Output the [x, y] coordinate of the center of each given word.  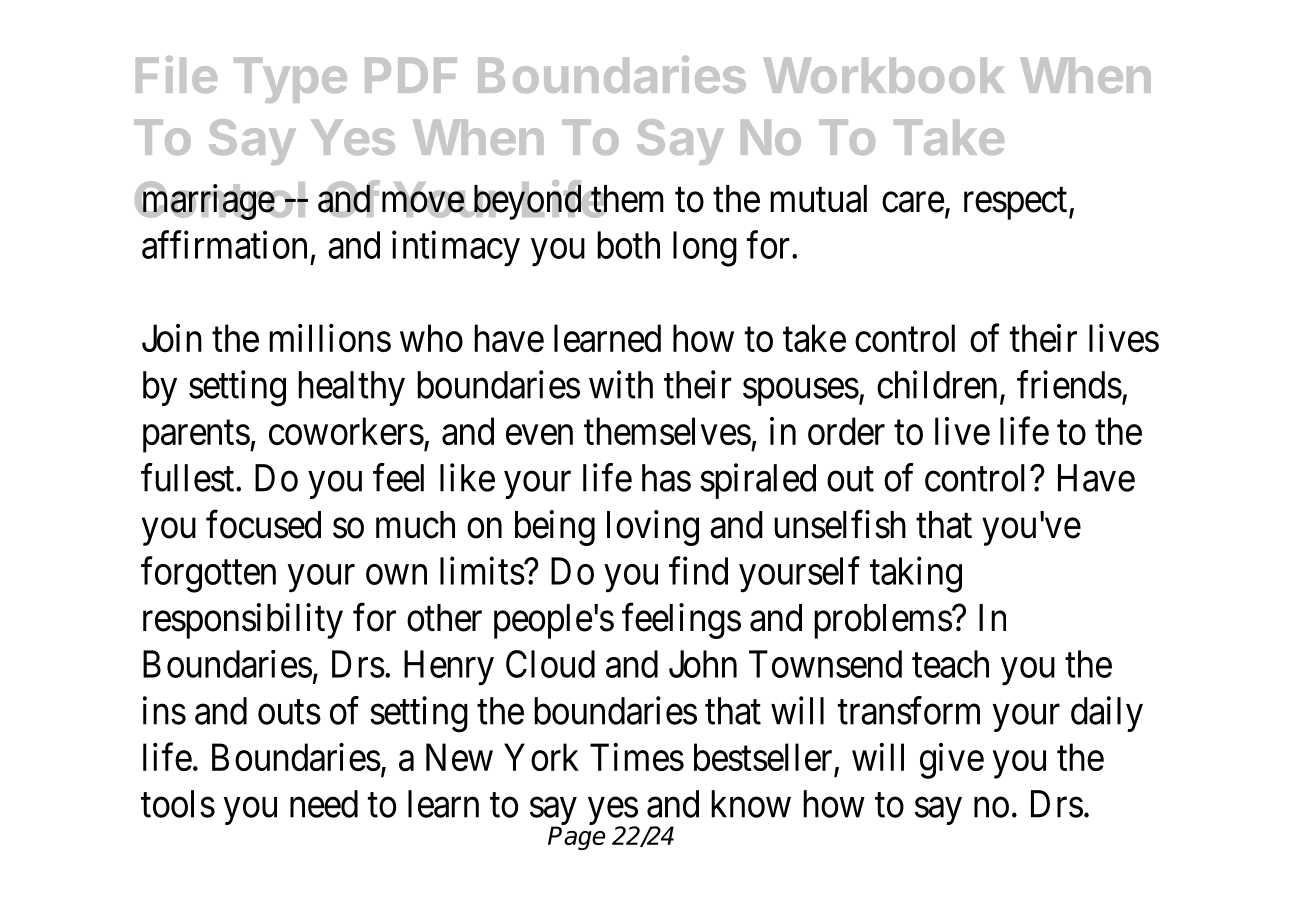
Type [290, 80]
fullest [189, 477]
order [846, 431]
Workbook [884, 75]
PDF [411, 75]
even [539, 435]
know [751, 804]
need [324, 804]
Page [576, 837]
